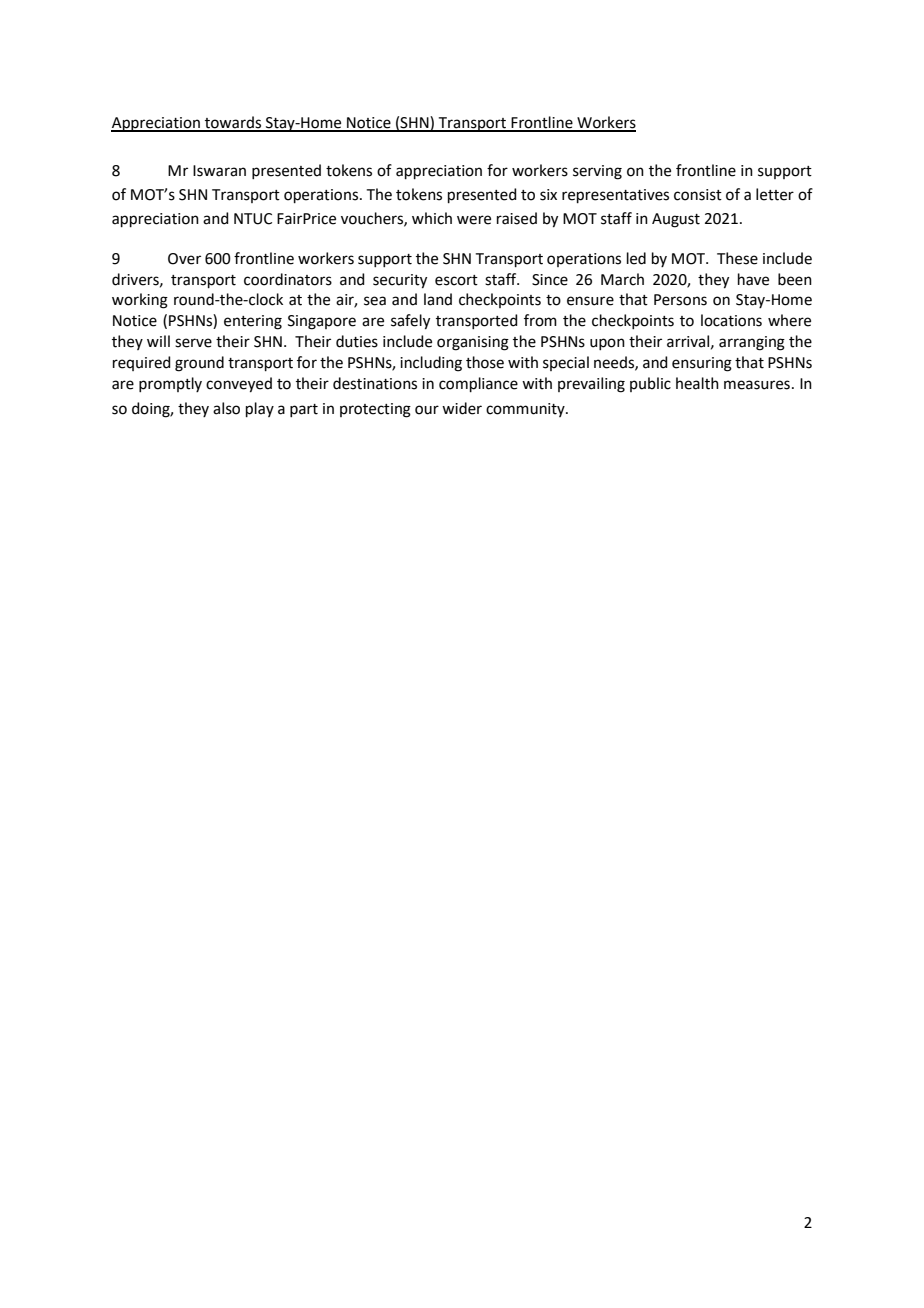 The height and width of the screenshot is (1308, 924). I want to click on towards, so click(233, 123).
